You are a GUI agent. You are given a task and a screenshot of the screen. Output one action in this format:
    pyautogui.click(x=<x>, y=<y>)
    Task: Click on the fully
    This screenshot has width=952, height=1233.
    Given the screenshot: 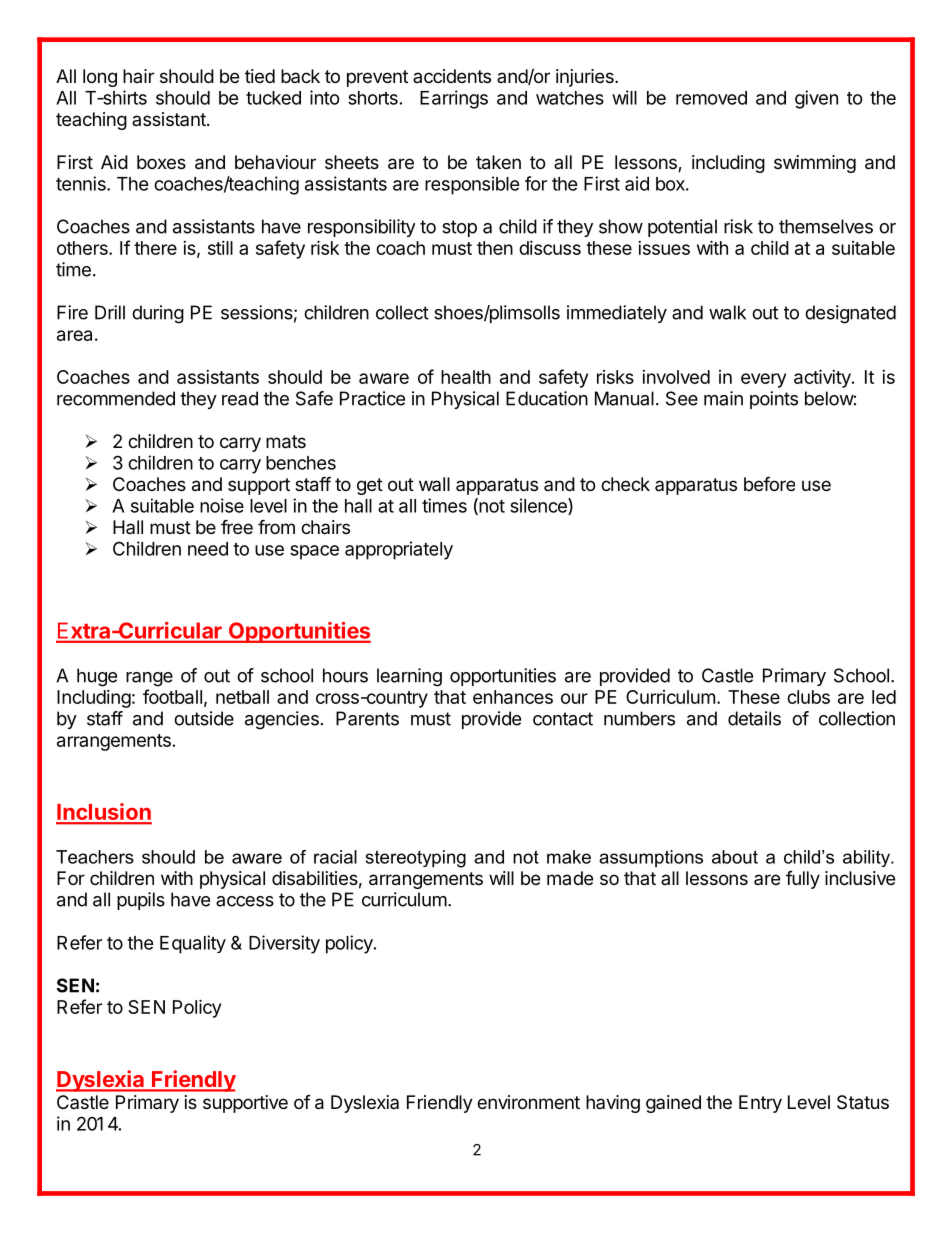 What is the action you would take?
    pyautogui.click(x=803, y=880)
